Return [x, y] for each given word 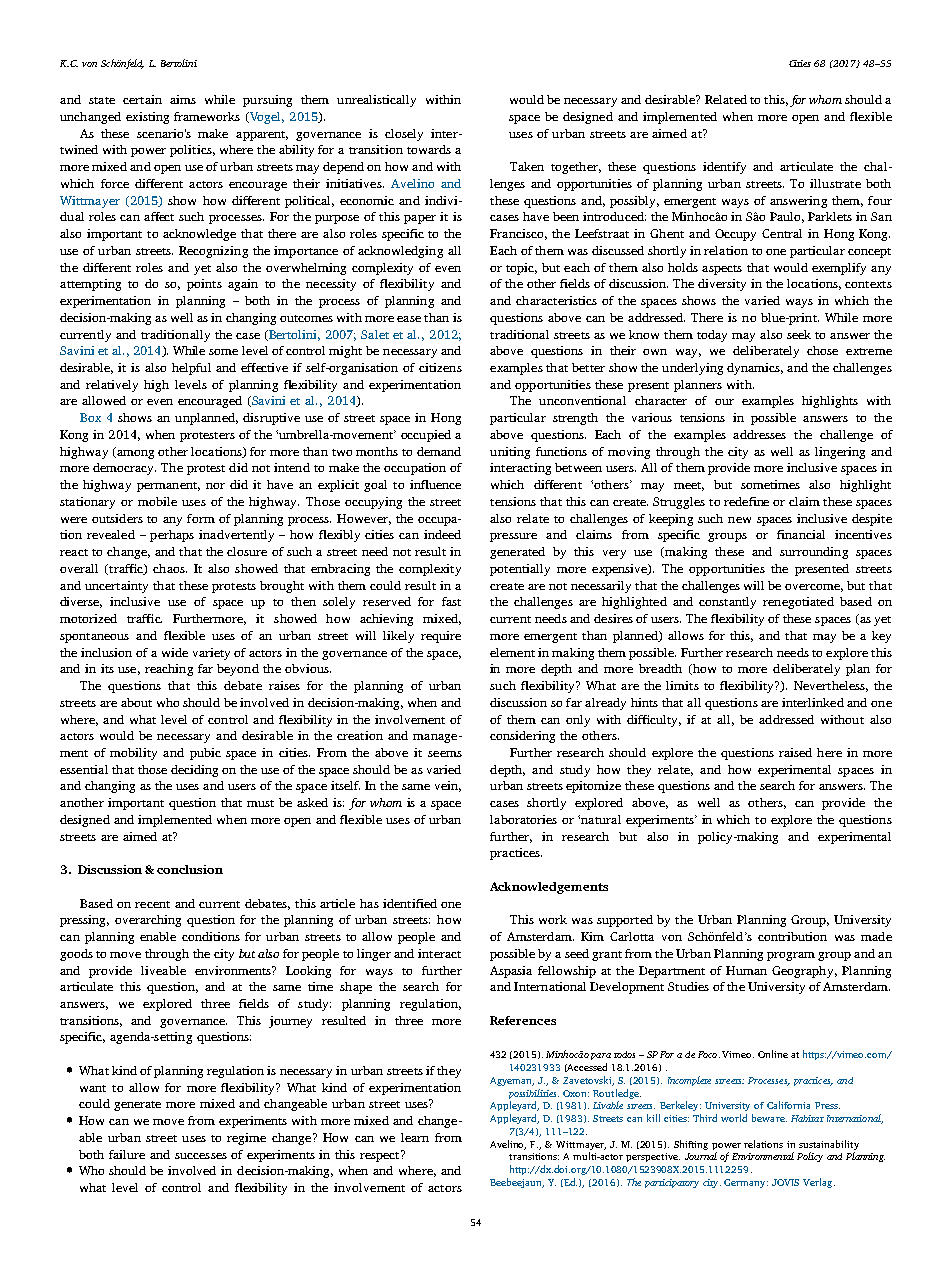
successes [201, 1156]
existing [147, 118]
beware [769, 1118]
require [441, 637]
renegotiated [798, 603]
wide [175, 652]
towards [429, 149]
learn [415, 1137]
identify [724, 168]
